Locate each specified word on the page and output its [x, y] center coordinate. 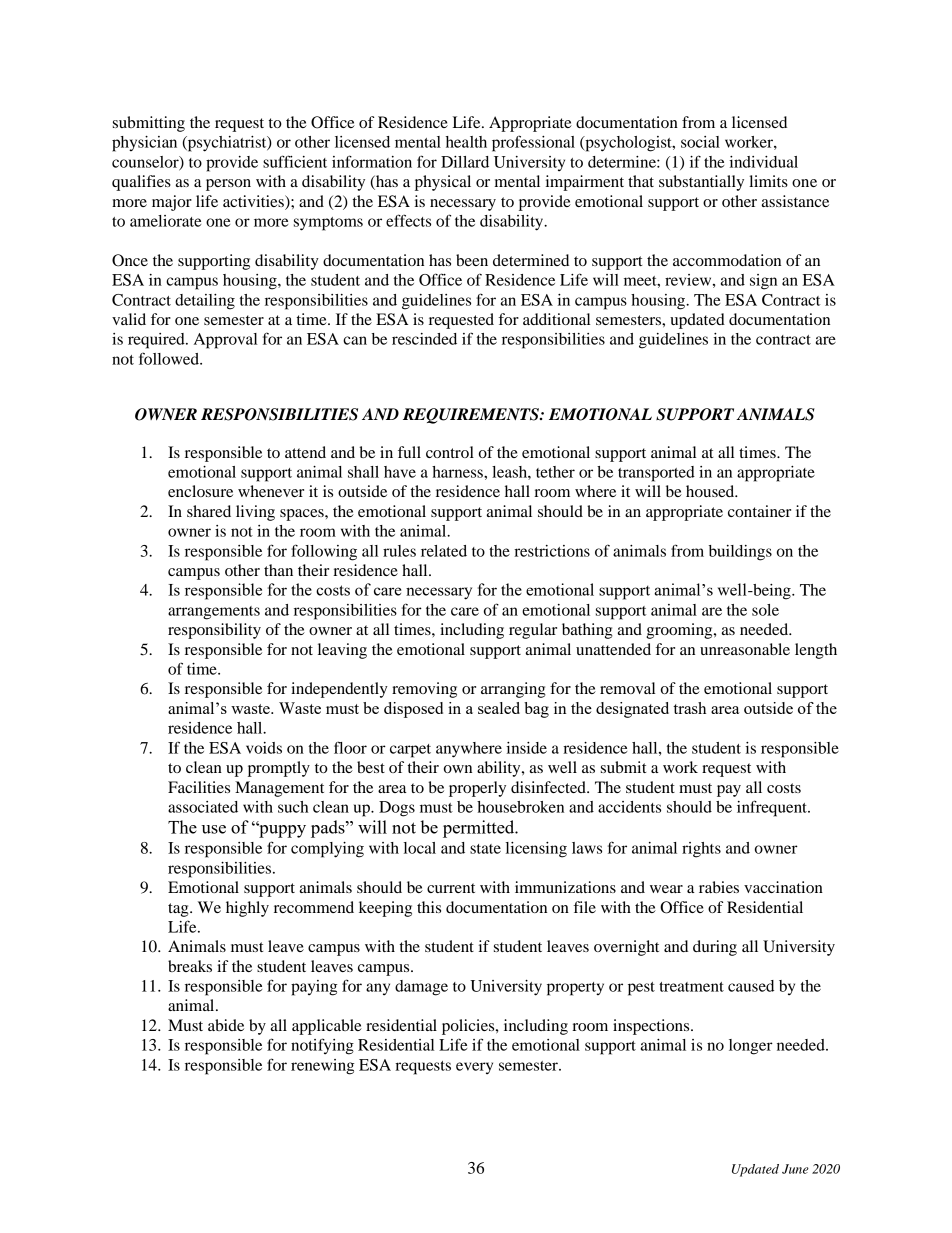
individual [763, 162]
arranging [513, 690]
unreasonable [745, 649]
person [228, 185]
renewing [322, 1067]
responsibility [214, 631]
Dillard [465, 162]
